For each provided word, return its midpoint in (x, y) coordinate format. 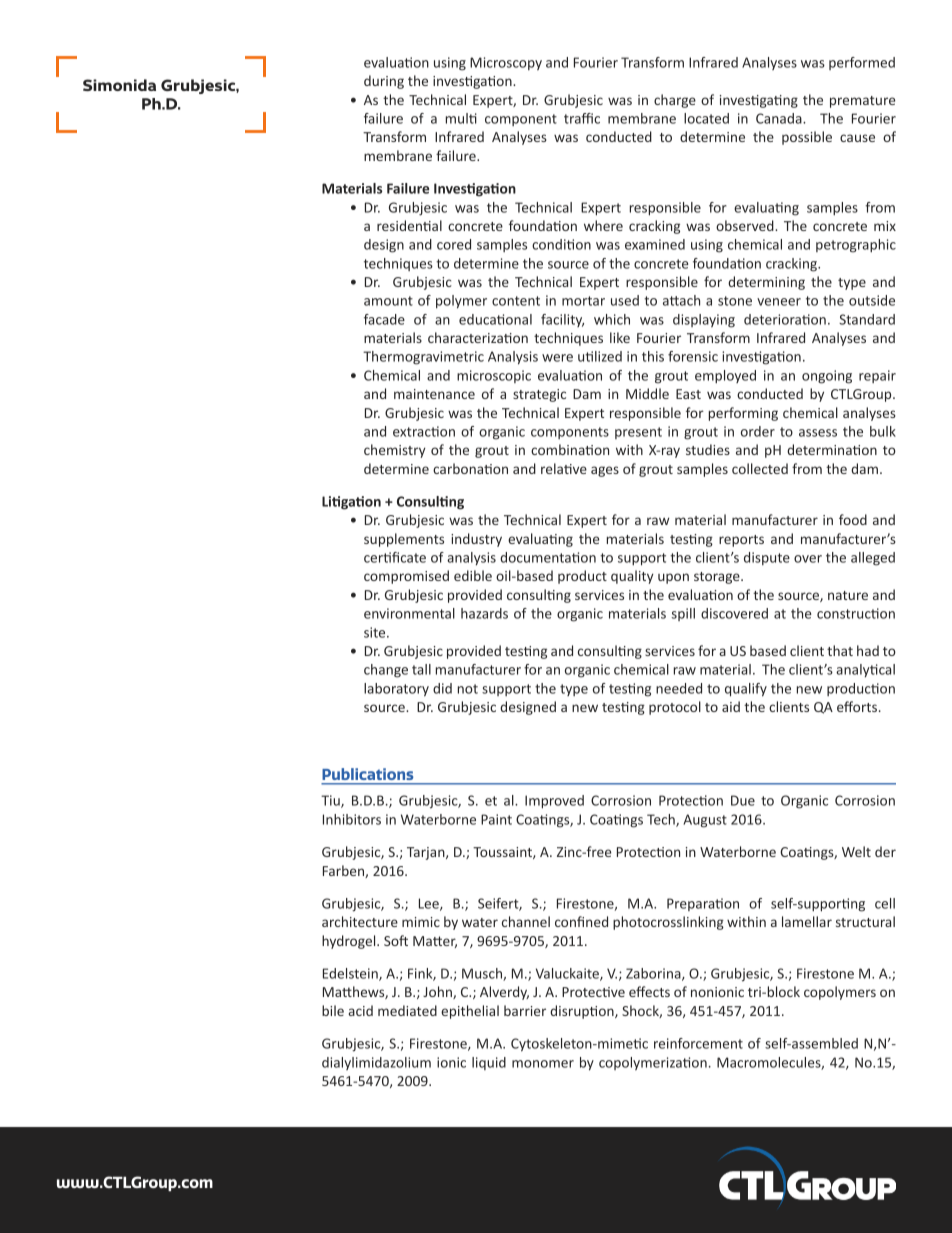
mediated (407, 1010)
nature (848, 595)
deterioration (785, 319)
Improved (554, 802)
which (612, 319)
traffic (582, 118)
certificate (395, 557)
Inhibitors (352, 819)
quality (632, 577)
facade (384, 319)
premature (862, 102)
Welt (856, 851)
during (384, 82)
